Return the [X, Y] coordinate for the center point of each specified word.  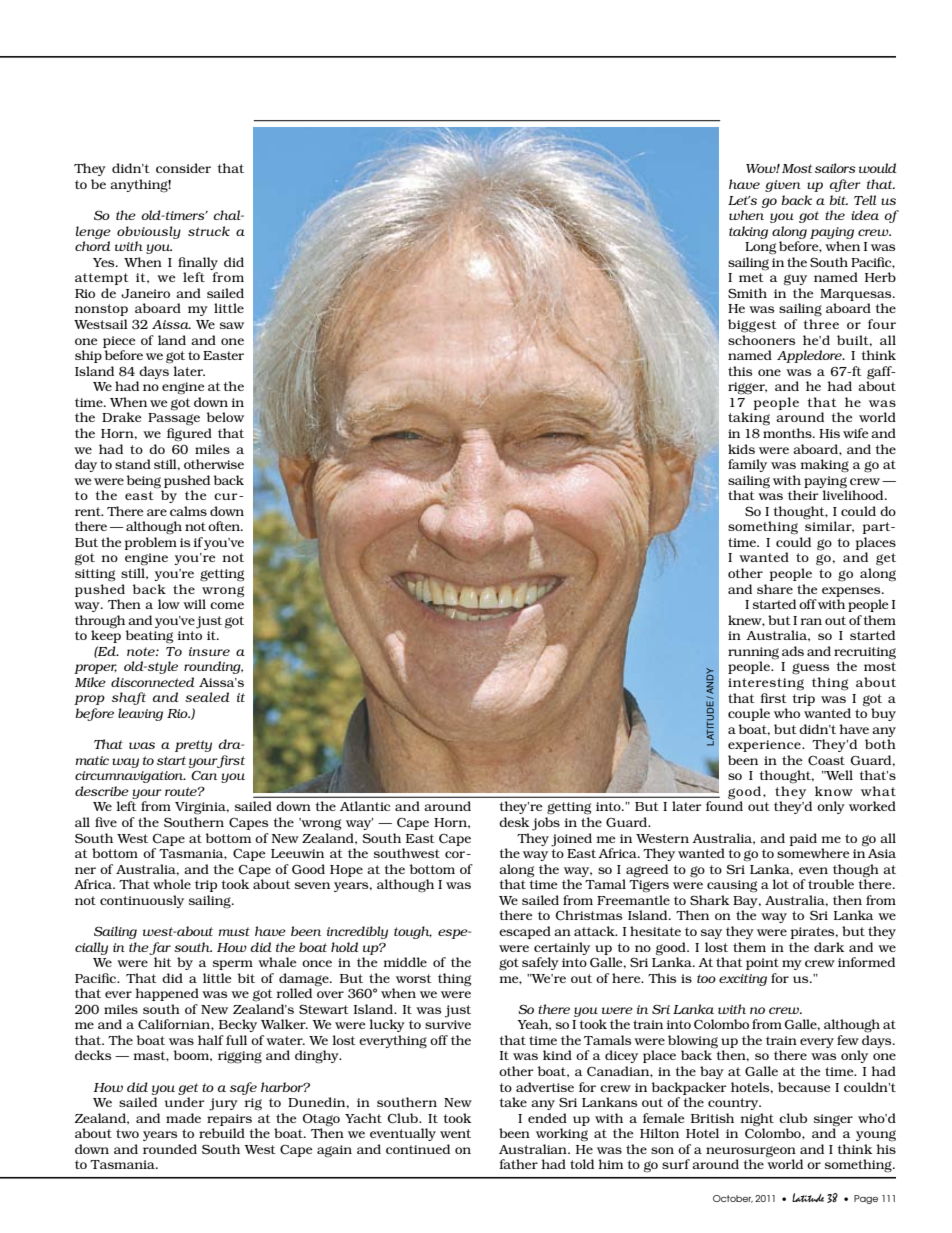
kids [741, 449]
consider [183, 168]
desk [514, 822]
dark [829, 947]
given [783, 186]
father [518, 1164]
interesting [766, 684]
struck [209, 231]
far [160, 948]
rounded [170, 1149]
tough [413, 932]
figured [189, 435]
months [788, 433]
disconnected [153, 682]
